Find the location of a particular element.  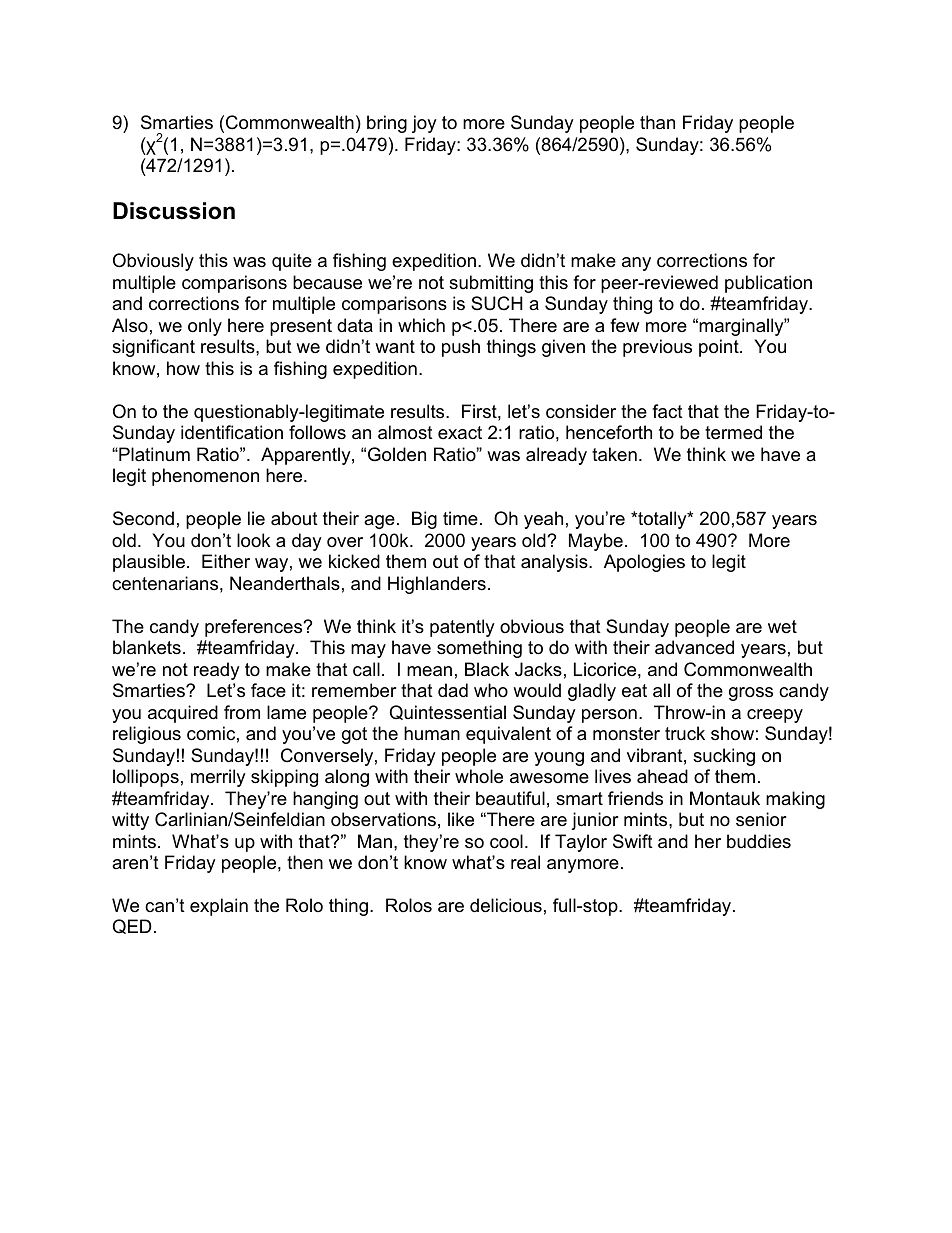

delicious is located at coordinates (506, 905).
